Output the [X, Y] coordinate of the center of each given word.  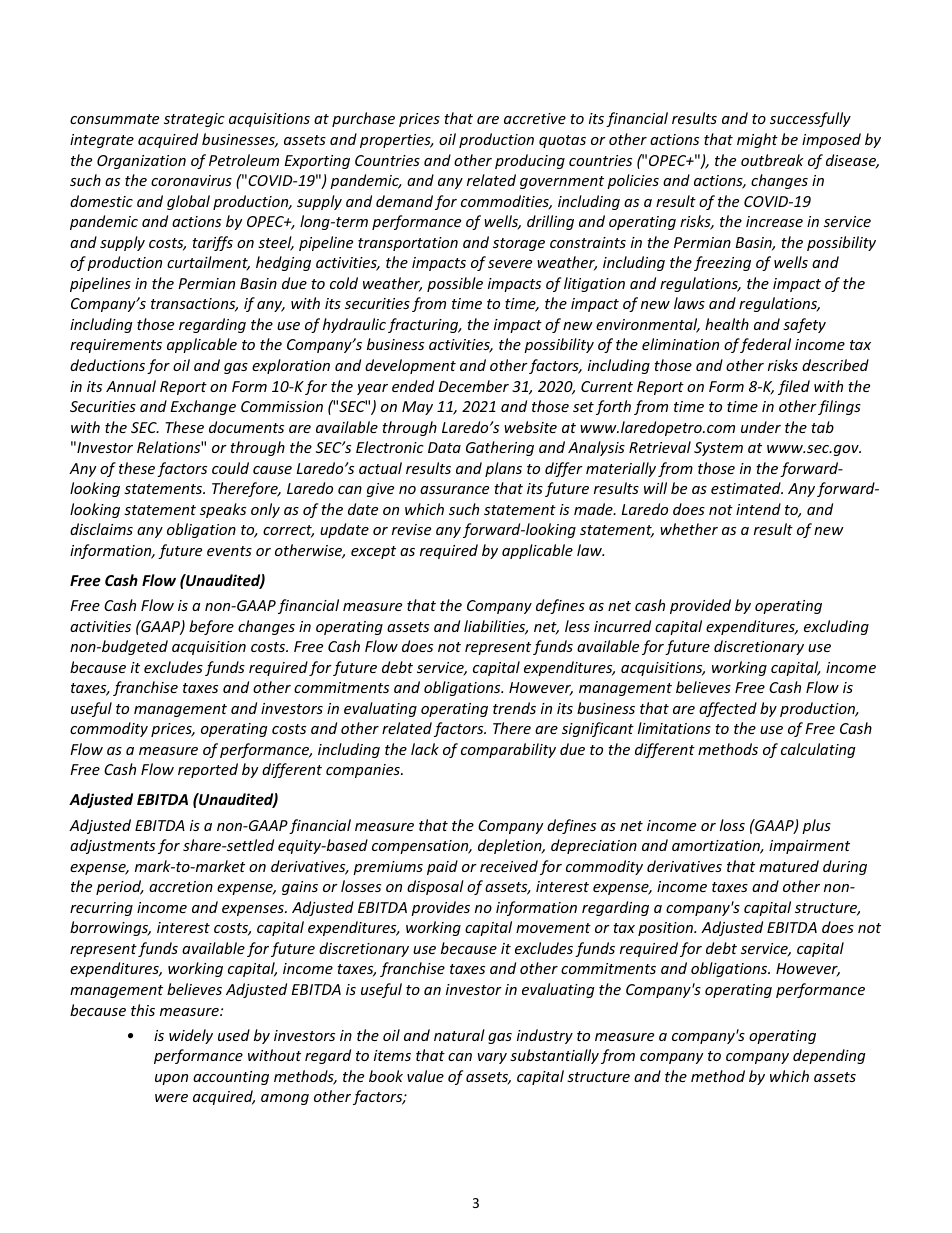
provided [700, 606]
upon [171, 1079]
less [577, 626]
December [473, 386]
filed [794, 387]
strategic [194, 120]
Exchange [203, 407]
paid [442, 867]
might [757, 140]
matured [789, 866]
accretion [181, 886]
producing [530, 161]
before [211, 627]
